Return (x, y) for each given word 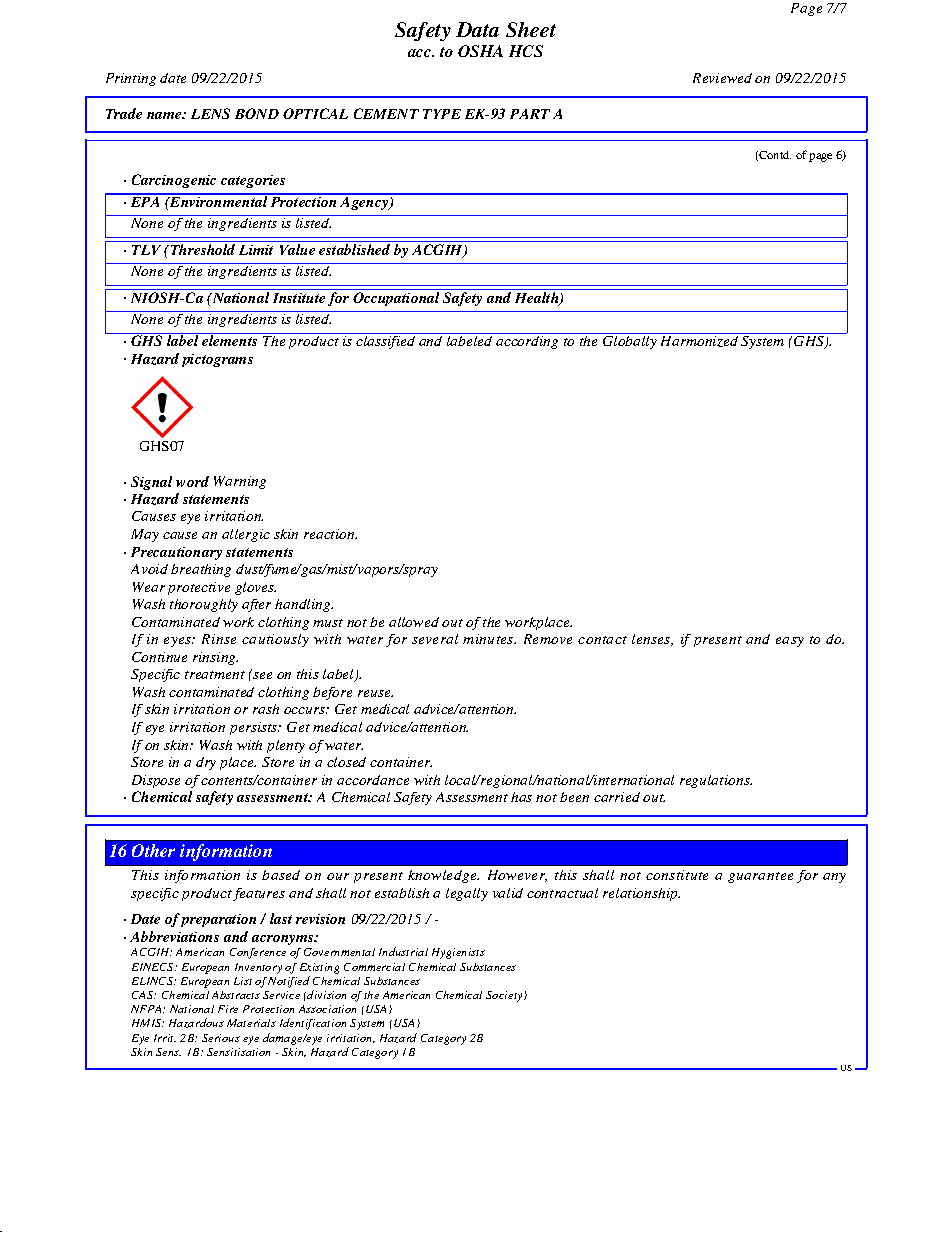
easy (790, 642)
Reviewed (722, 78)
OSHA (480, 51)
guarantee (760, 877)
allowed (414, 622)
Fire (228, 1009)
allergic (246, 535)
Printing (131, 79)
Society (505, 996)
